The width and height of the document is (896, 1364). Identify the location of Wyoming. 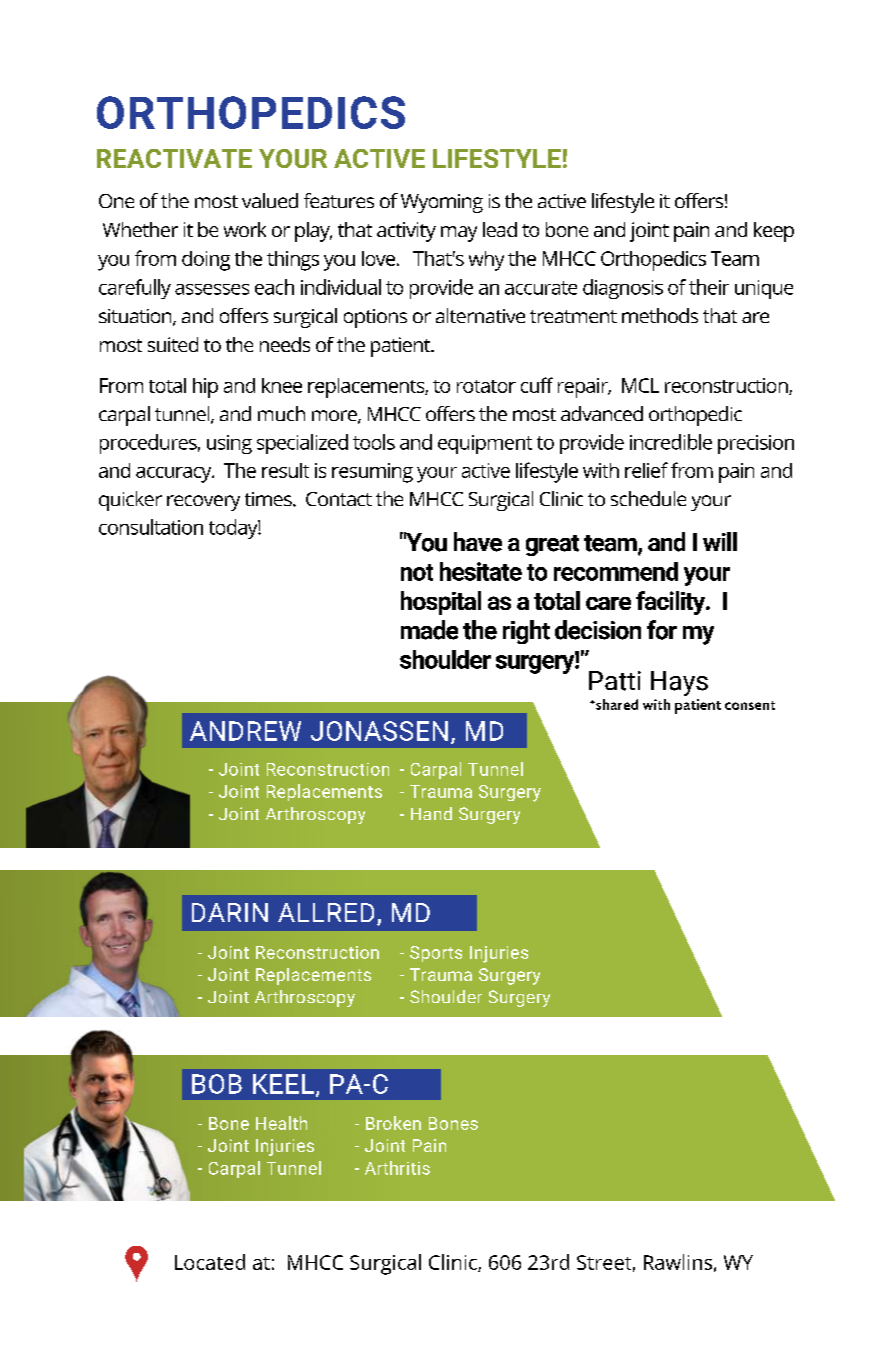
(442, 203).
